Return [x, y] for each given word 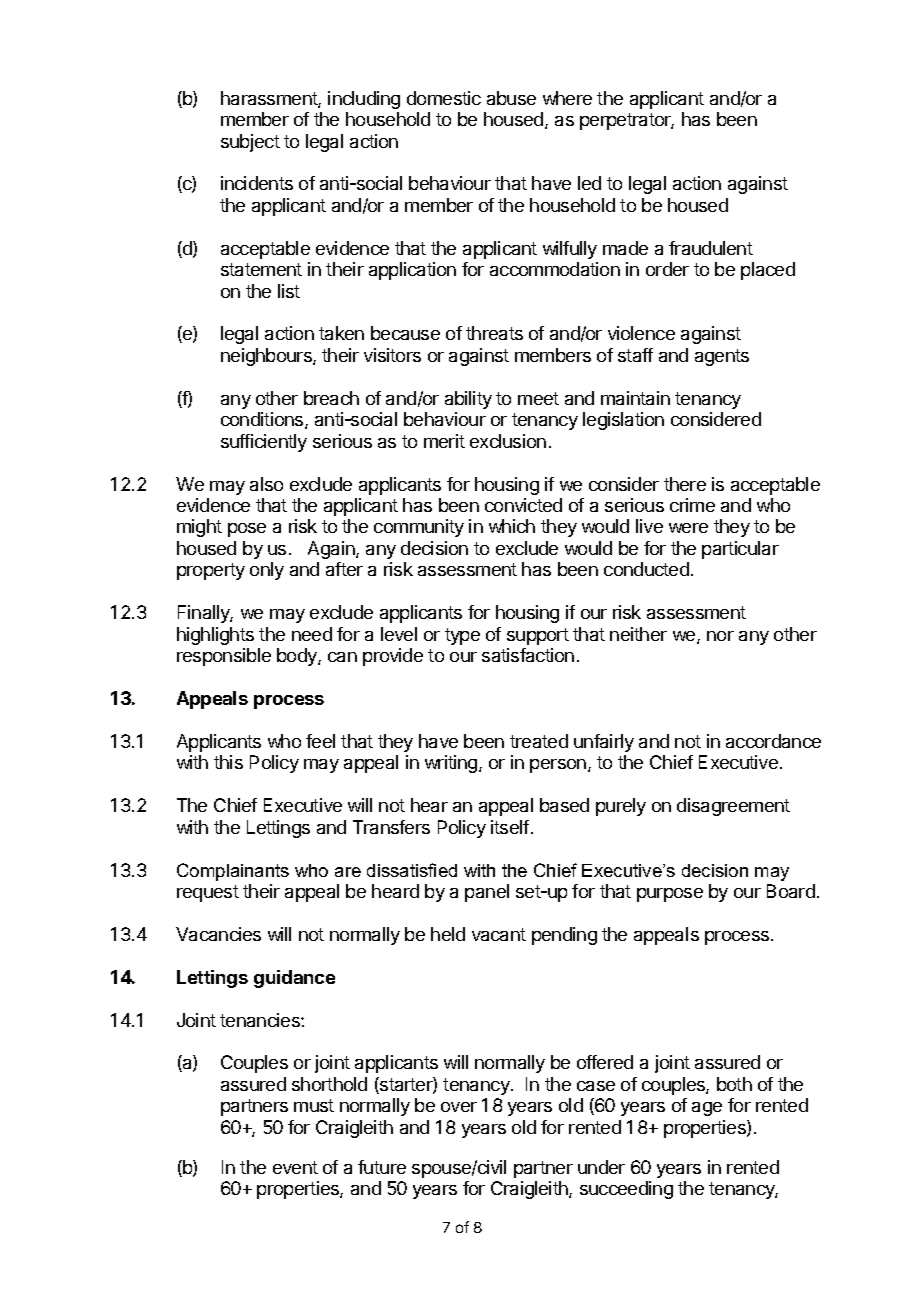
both [734, 1084]
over [459, 1107]
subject [250, 143]
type [462, 636]
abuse [511, 98]
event [295, 1167]
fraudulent [711, 248]
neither [638, 634]
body [298, 657]
